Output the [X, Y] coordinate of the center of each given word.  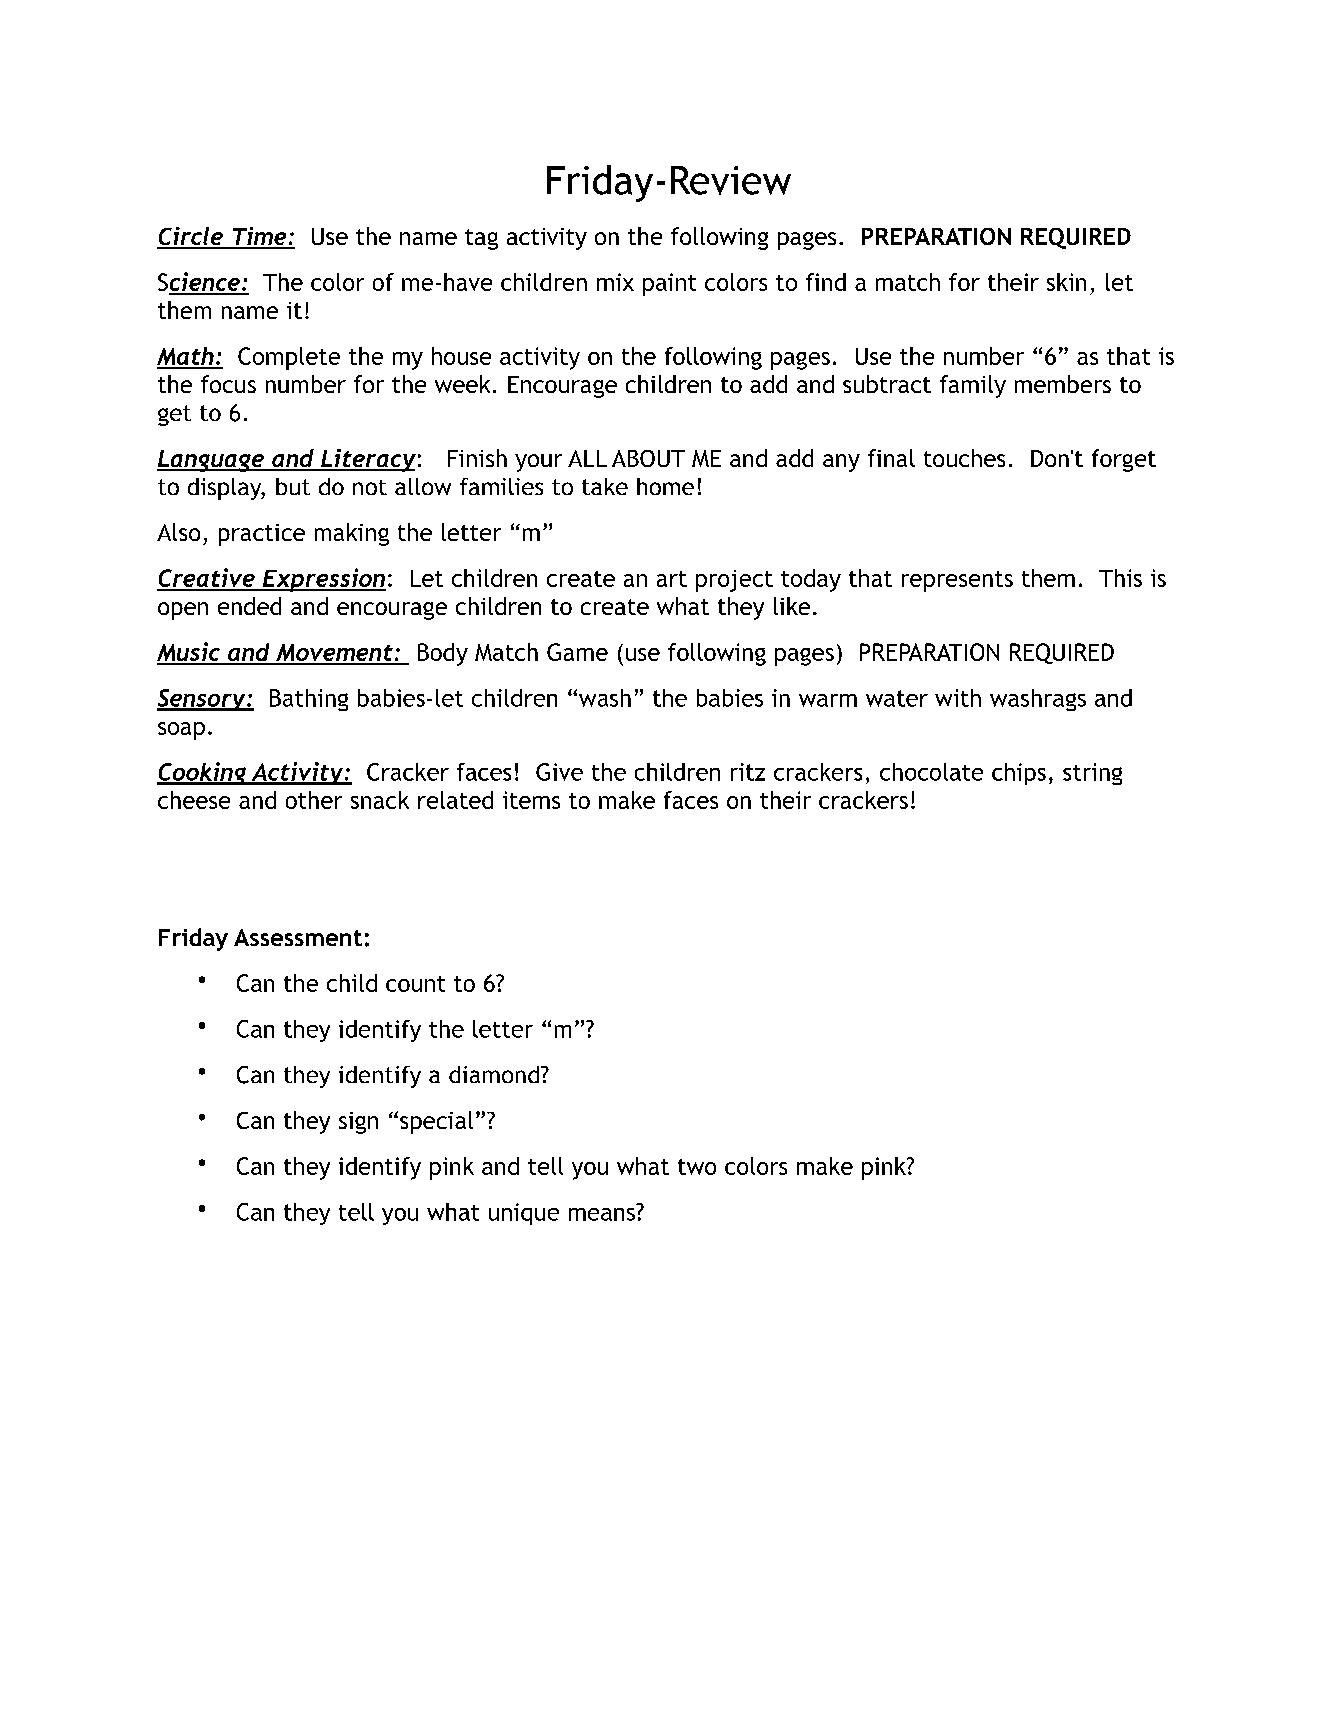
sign [358, 1123]
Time [259, 237]
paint [669, 284]
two [697, 1167]
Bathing [309, 700]
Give [559, 772]
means [602, 1214]
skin [1066, 282]
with [958, 698]
